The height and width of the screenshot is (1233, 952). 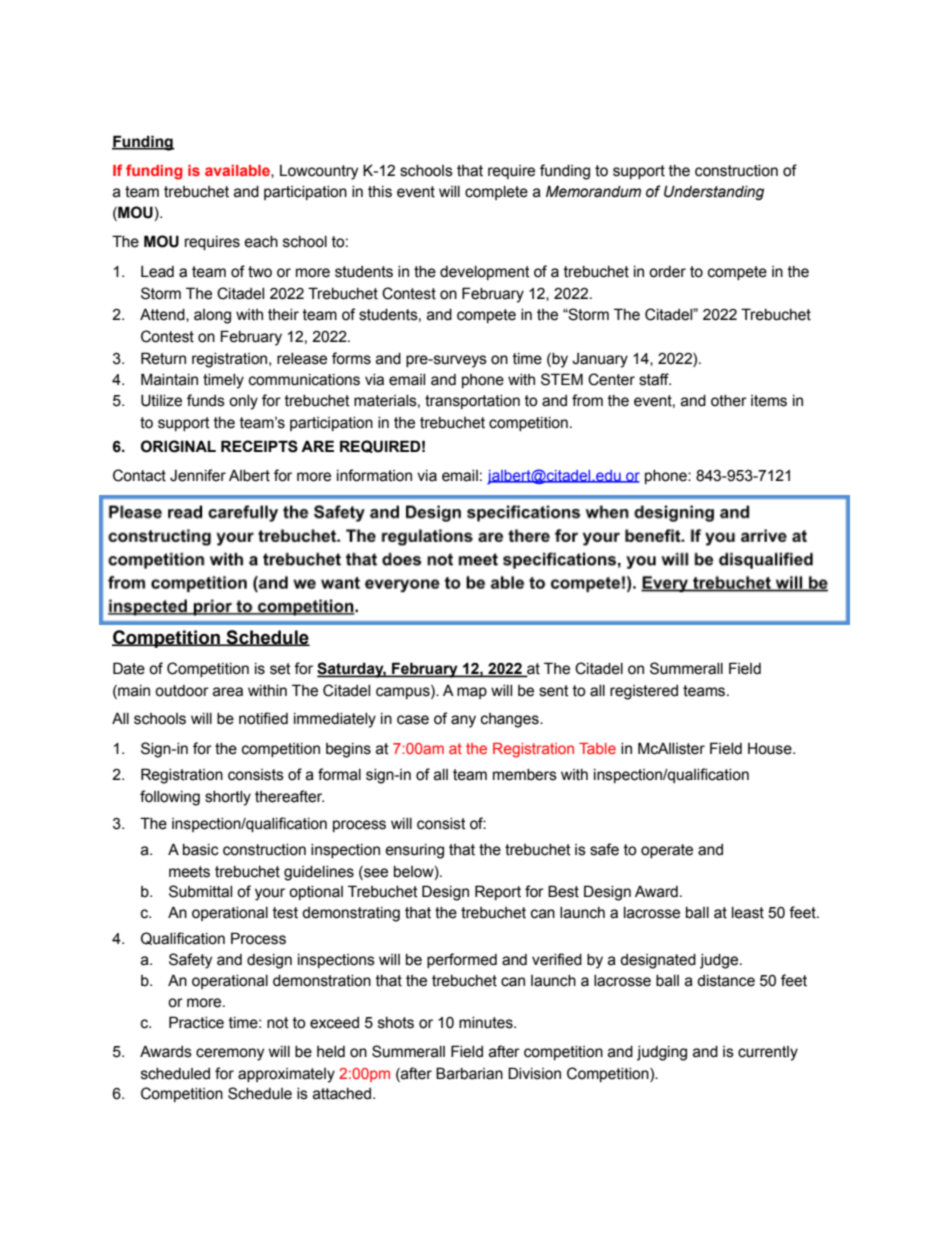 What do you see at coordinates (472, 693) in the screenshot?
I see `map` at bounding box center [472, 693].
